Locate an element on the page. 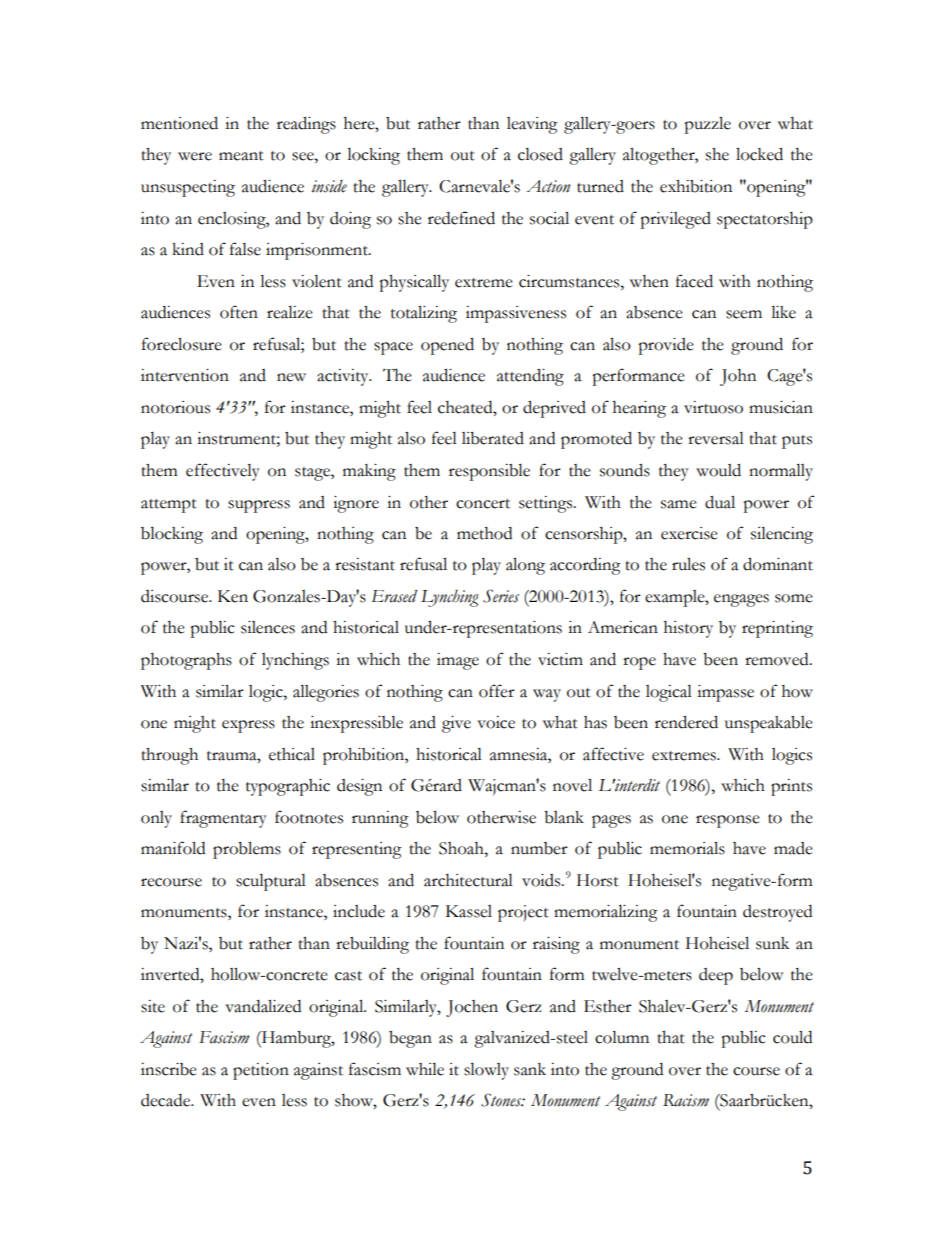 This document has width=952, height=1233. effectively is located at coordinates (223, 472).
